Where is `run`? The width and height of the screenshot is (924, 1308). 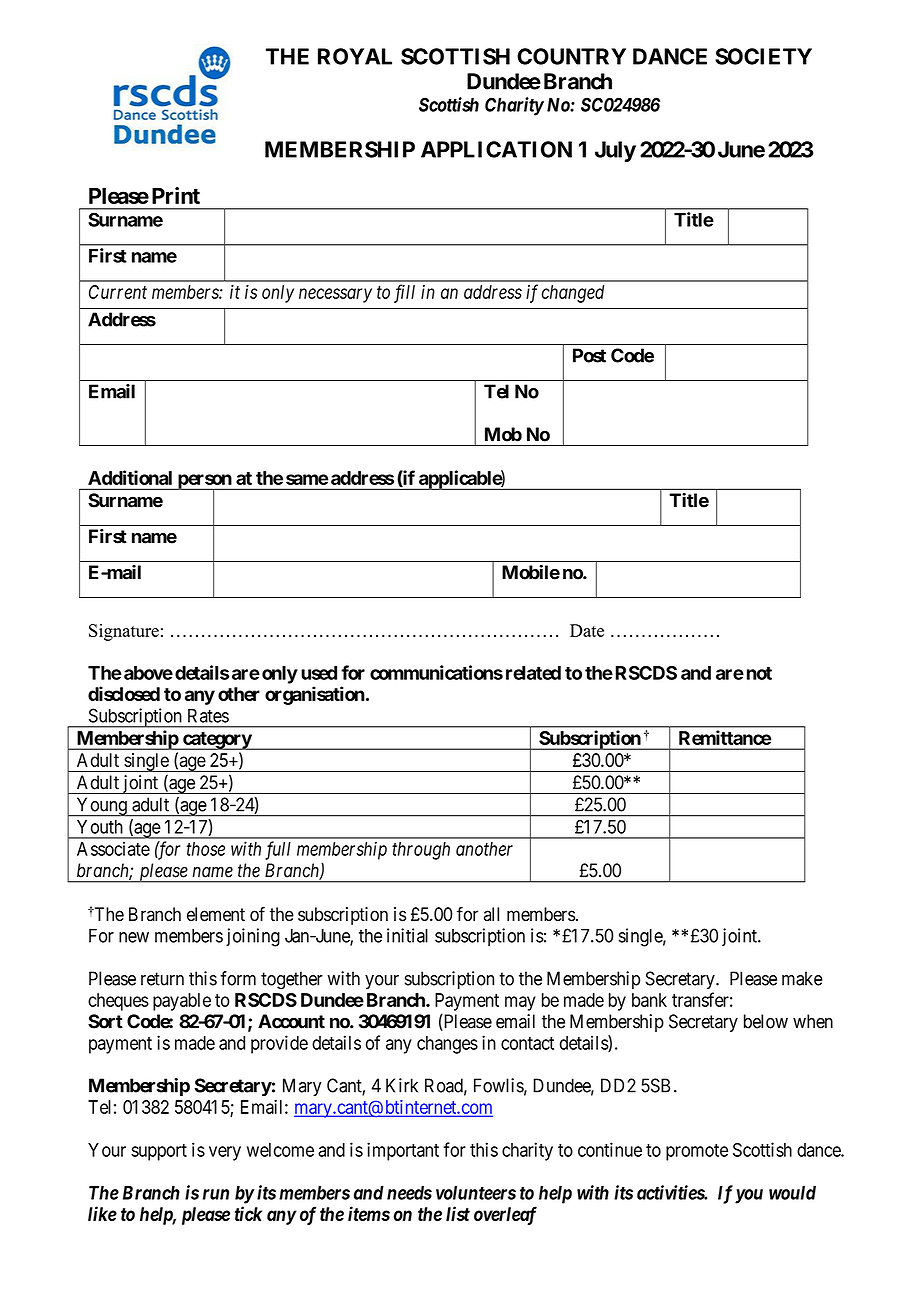 run is located at coordinates (216, 1194).
